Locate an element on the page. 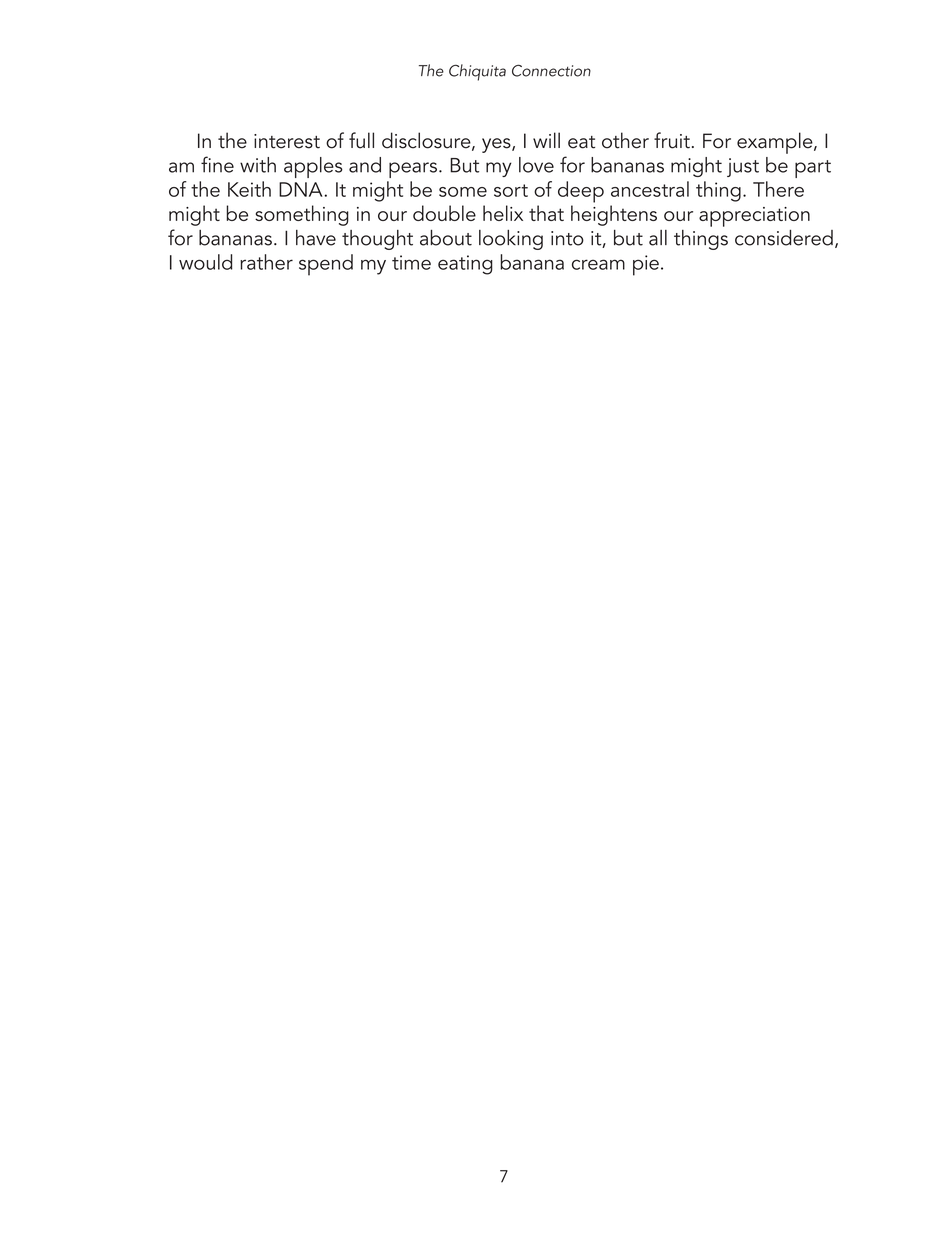  sort is located at coordinates (511, 190).
